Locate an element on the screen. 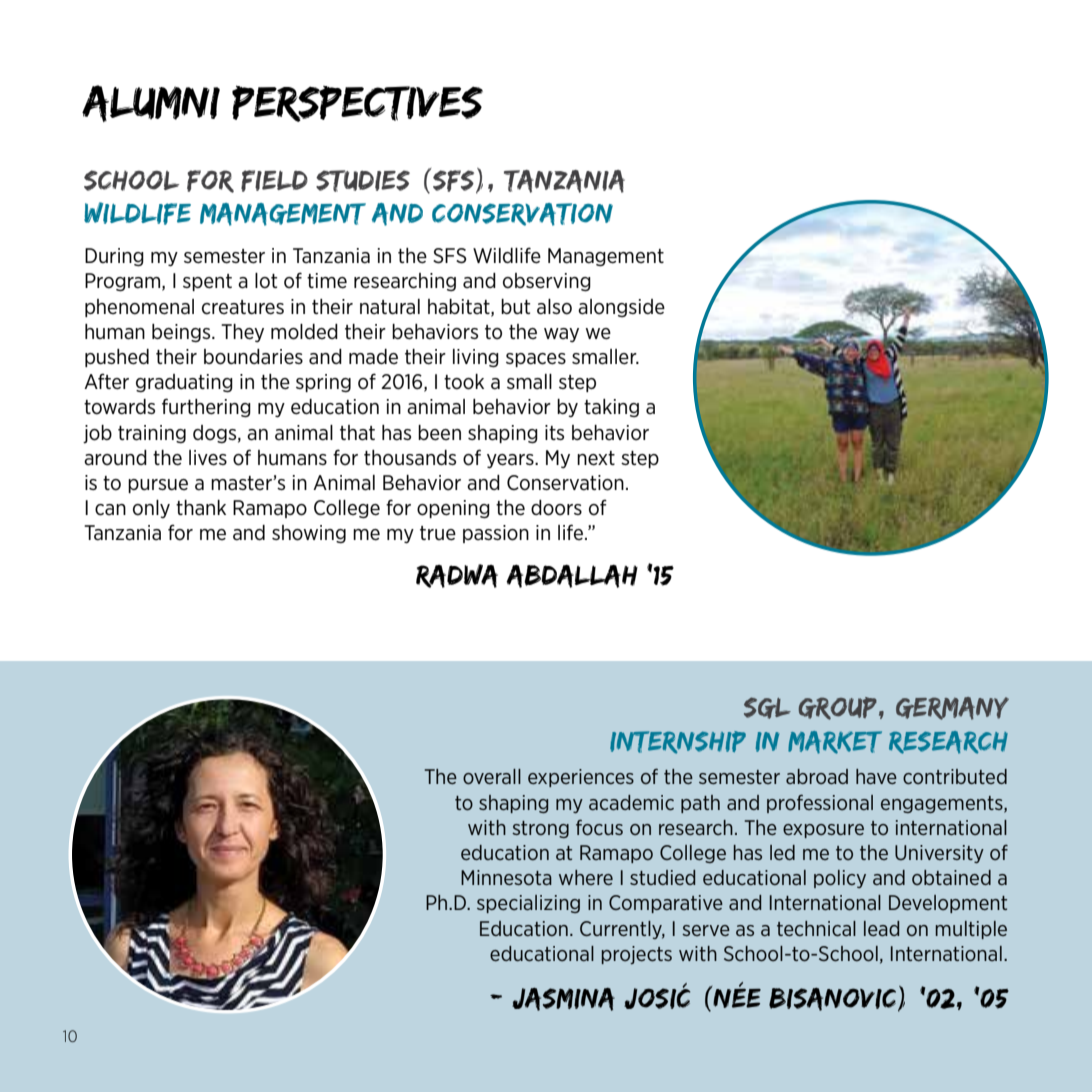 This screenshot has height=1092, width=1092. thank is located at coordinates (201, 507).
